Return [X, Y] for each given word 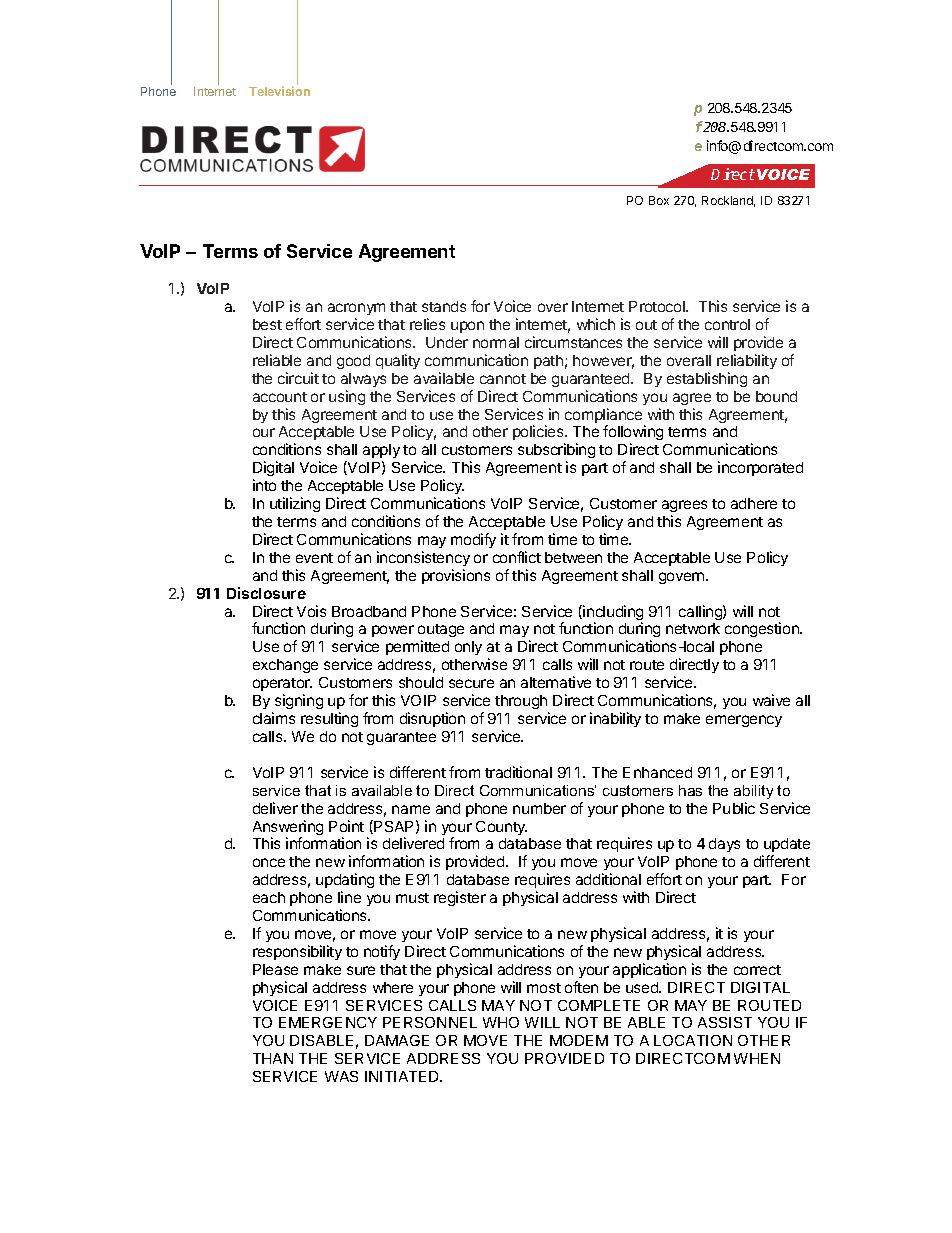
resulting [329, 719]
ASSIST [725, 1022]
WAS [341, 1076]
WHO [501, 1022]
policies [539, 434]
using [347, 397]
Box [659, 200]
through [522, 704]
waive [771, 700]
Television [279, 91]
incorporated [760, 468]
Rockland [728, 201]
